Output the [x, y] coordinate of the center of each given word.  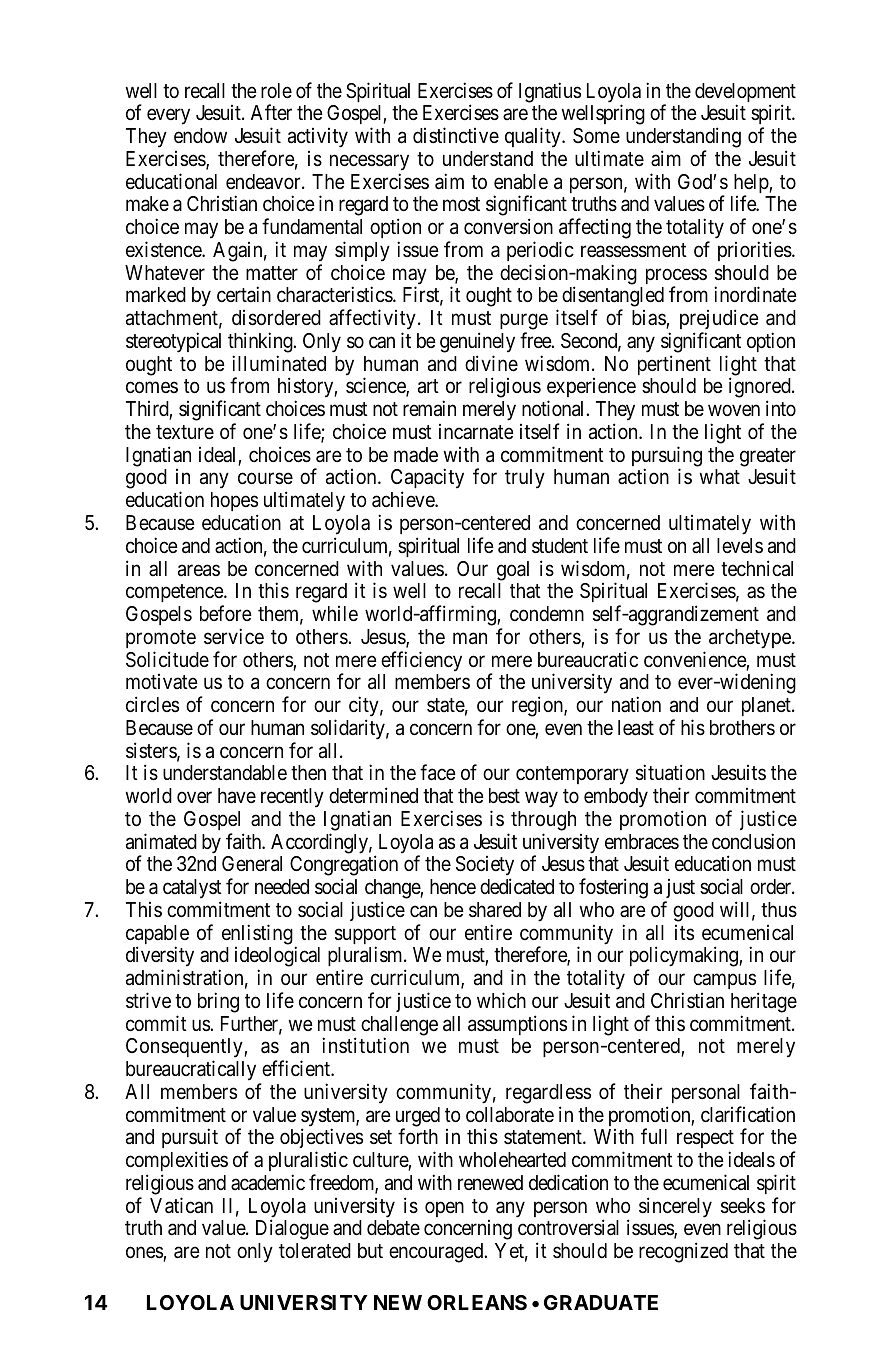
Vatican [181, 1205]
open [444, 1209]
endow [200, 135]
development [745, 94]
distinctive [456, 135]
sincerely [675, 1207]
